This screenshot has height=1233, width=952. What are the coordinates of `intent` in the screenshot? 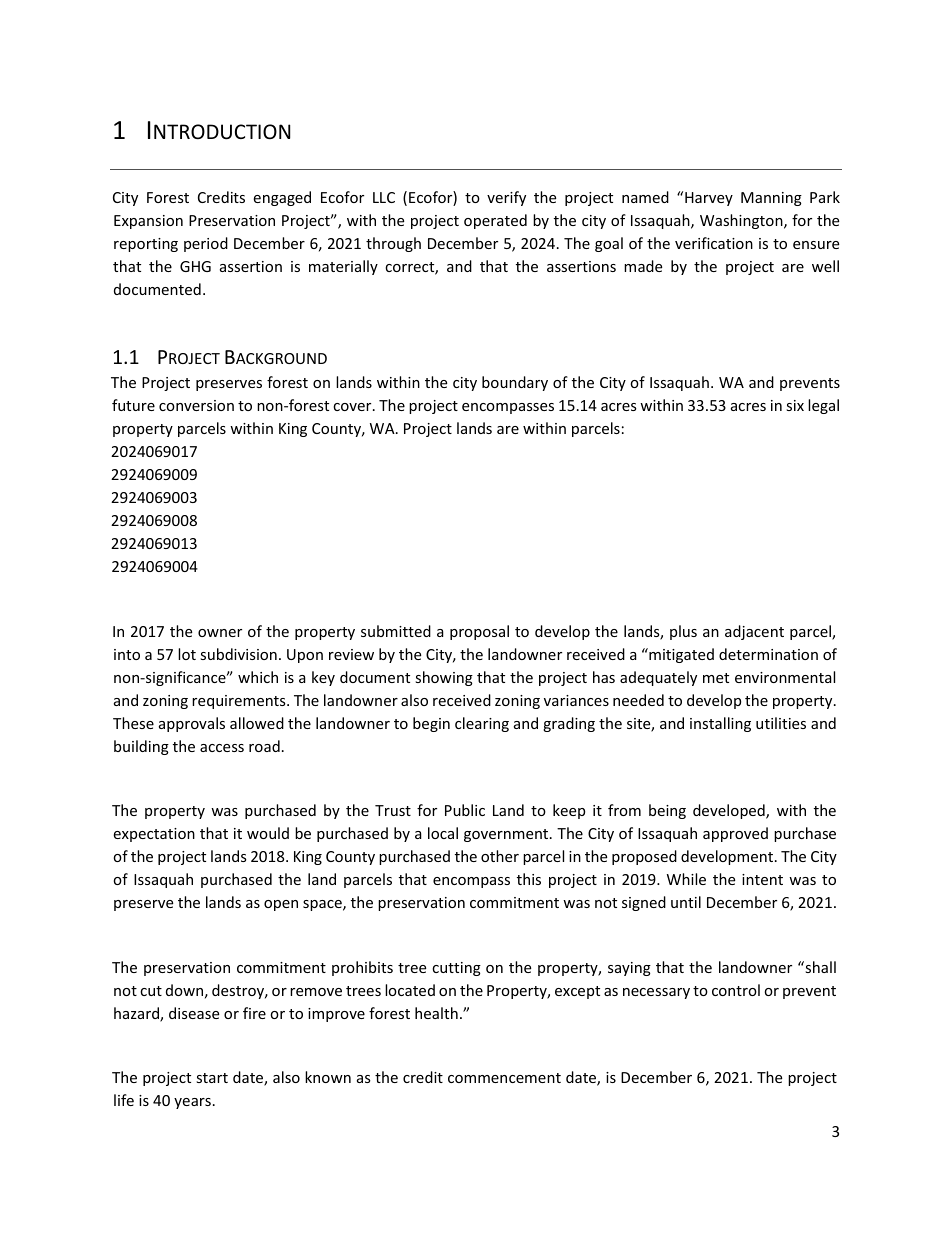 It's located at (762, 879).
